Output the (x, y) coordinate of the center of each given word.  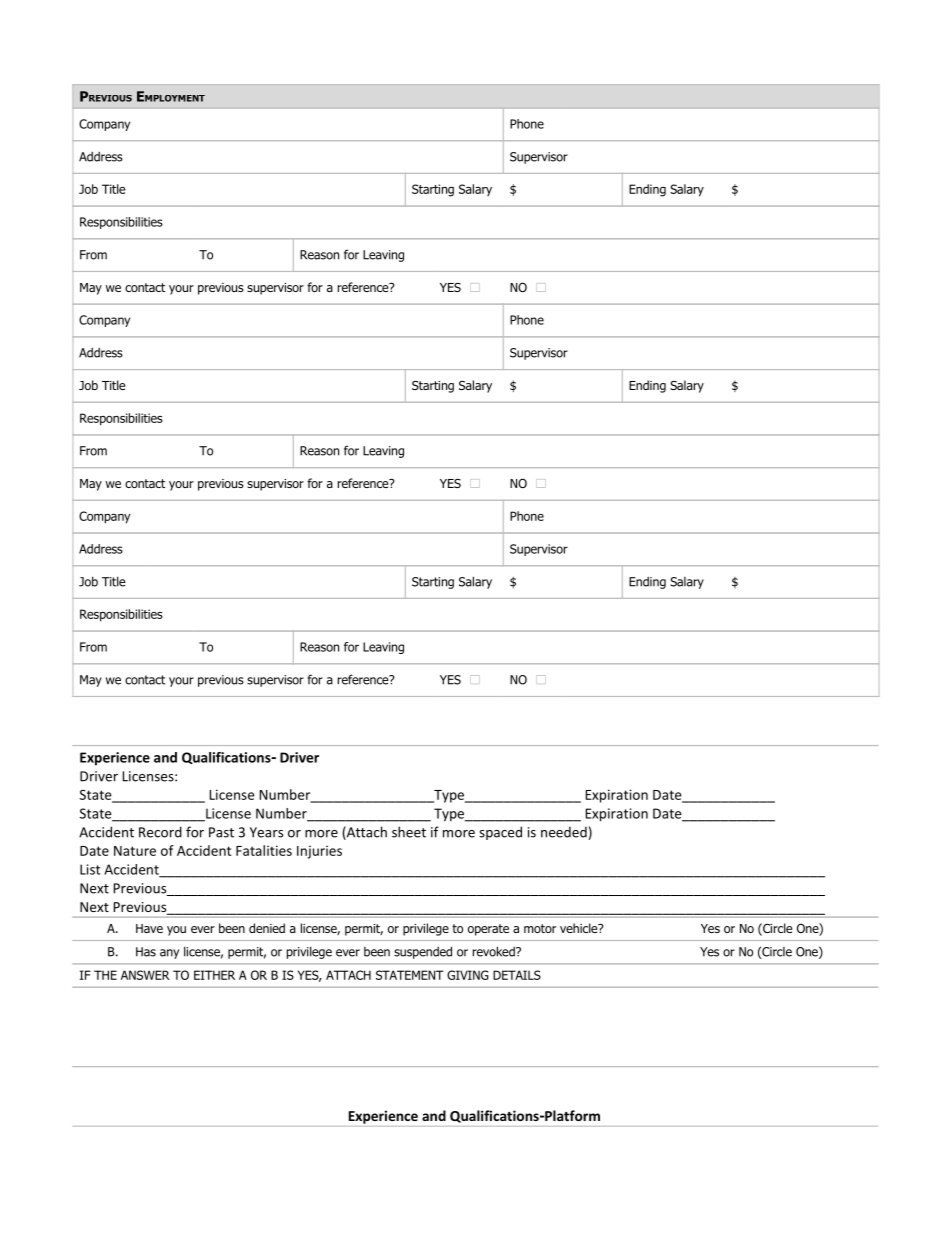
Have (149, 928)
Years (266, 832)
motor (540, 928)
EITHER (214, 975)
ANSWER (145, 975)
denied (267, 928)
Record (160, 832)
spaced (500, 833)
